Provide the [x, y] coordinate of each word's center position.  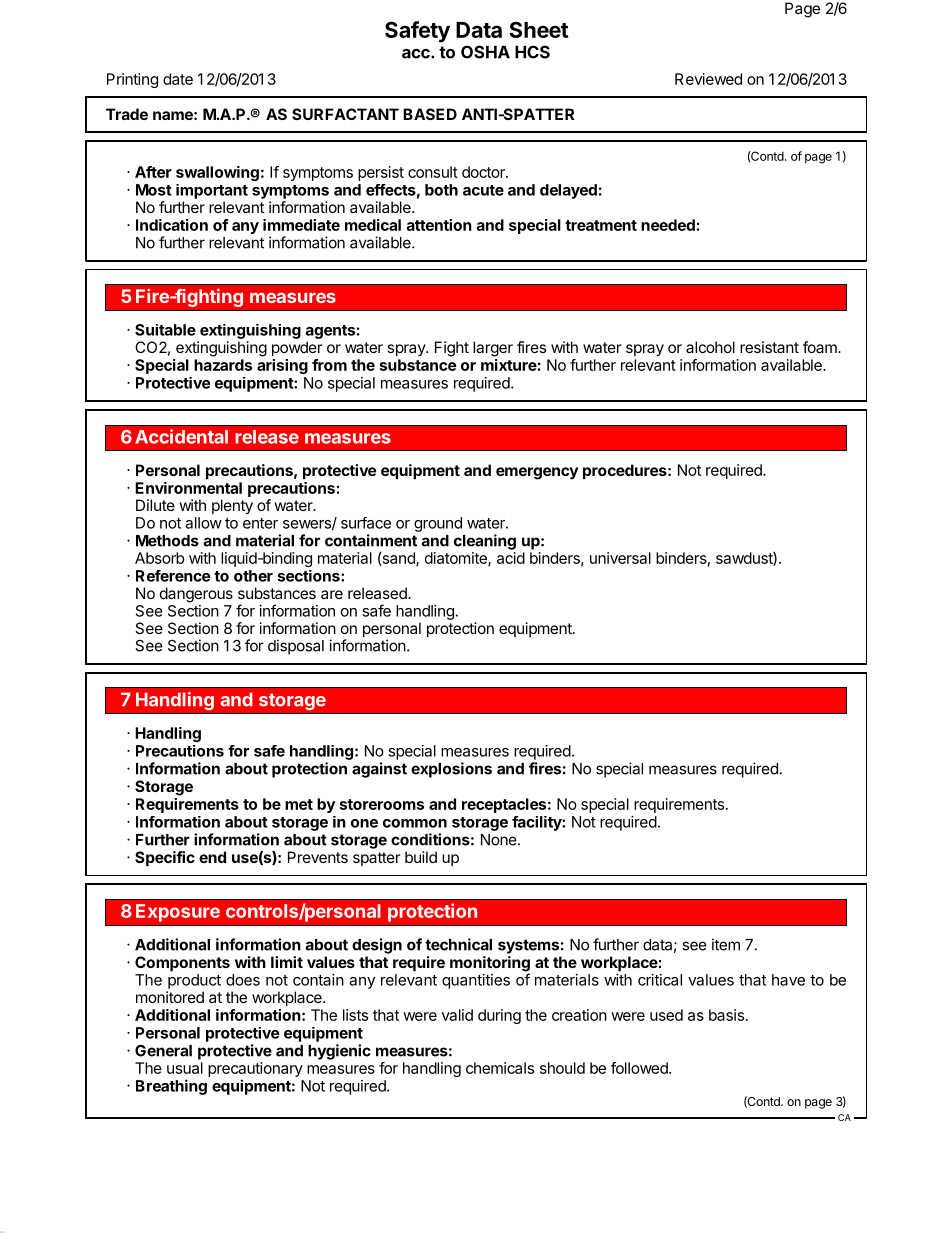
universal [620, 558]
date [178, 79]
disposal [296, 647]
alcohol [710, 347]
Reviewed [708, 79]
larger [493, 349]
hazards [223, 365]
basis [726, 1015]
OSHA [485, 52]
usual [185, 1068]
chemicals [500, 1068]
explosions [451, 770]
